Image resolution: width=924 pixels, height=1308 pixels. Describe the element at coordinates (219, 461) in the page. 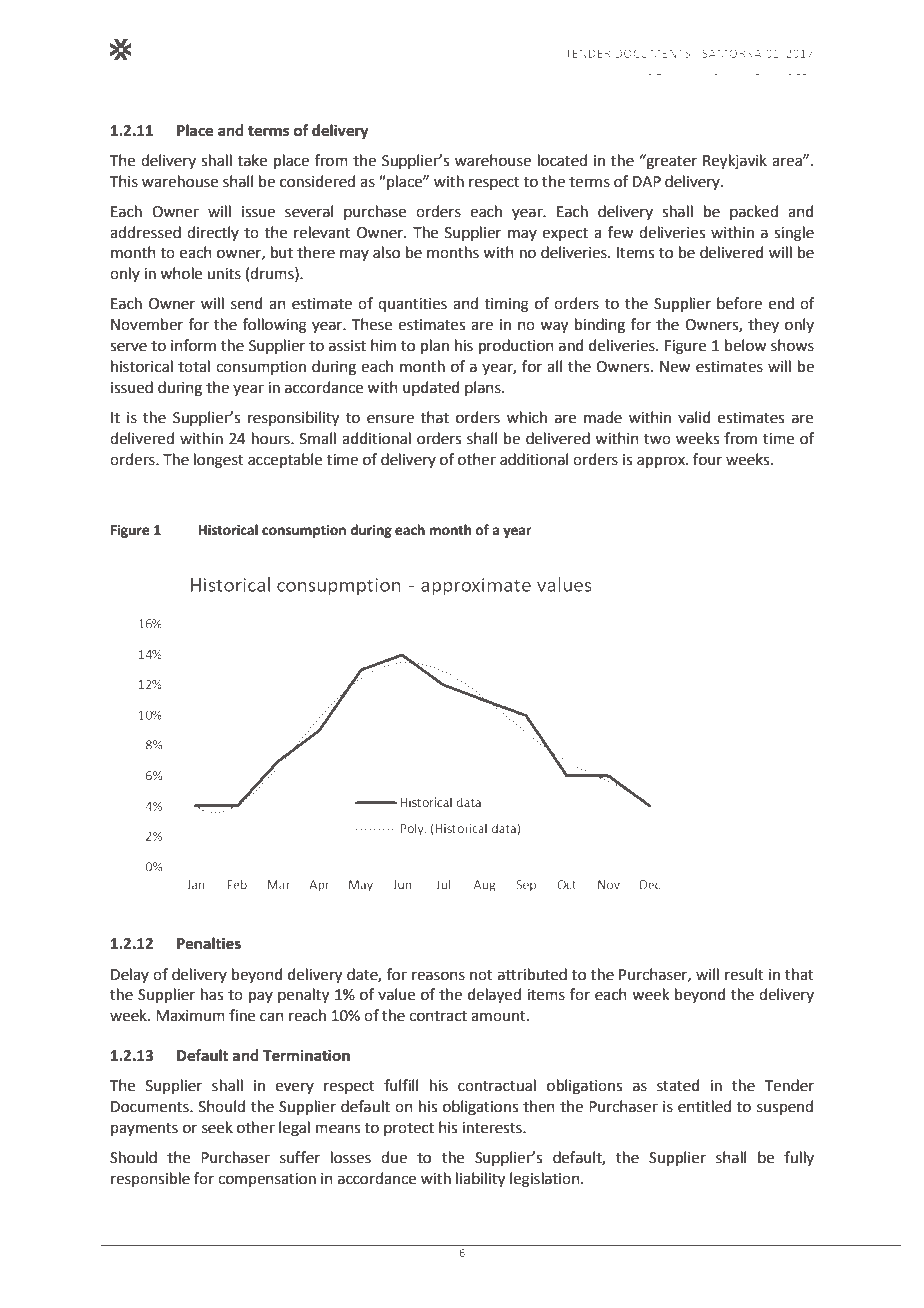

I see `longest` at that location.
